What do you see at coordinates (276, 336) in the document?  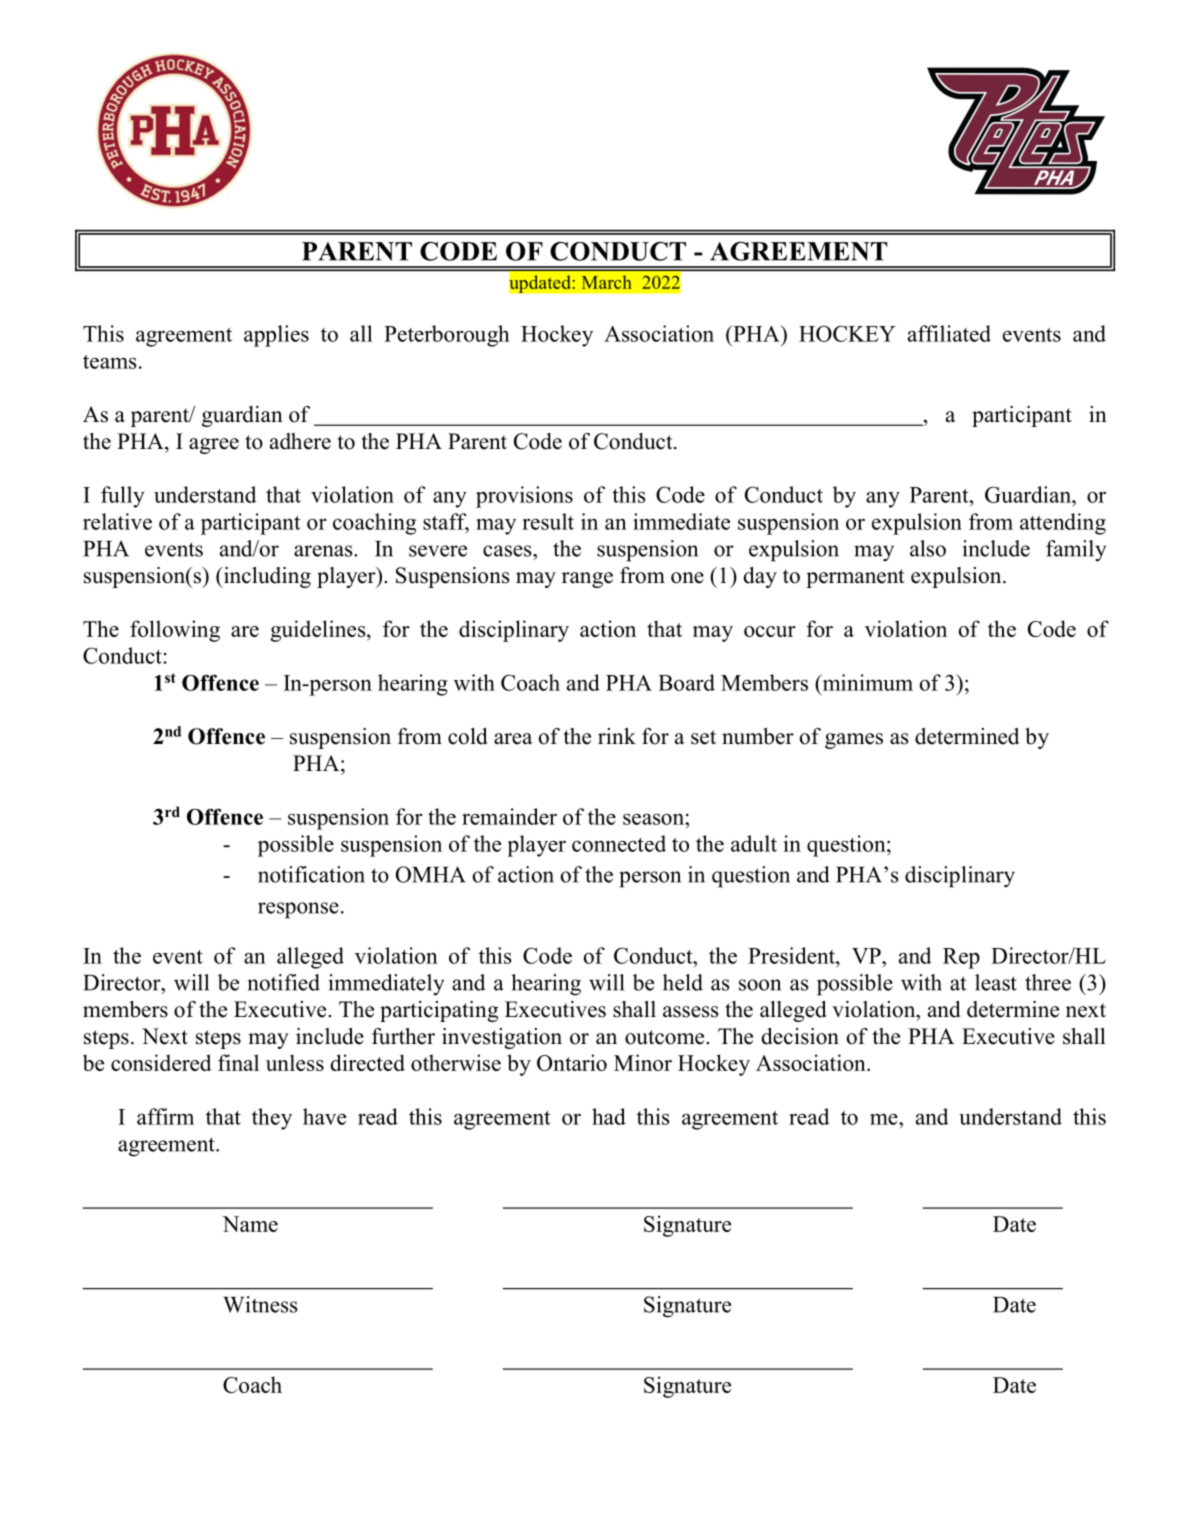 I see `applies` at bounding box center [276, 336].
